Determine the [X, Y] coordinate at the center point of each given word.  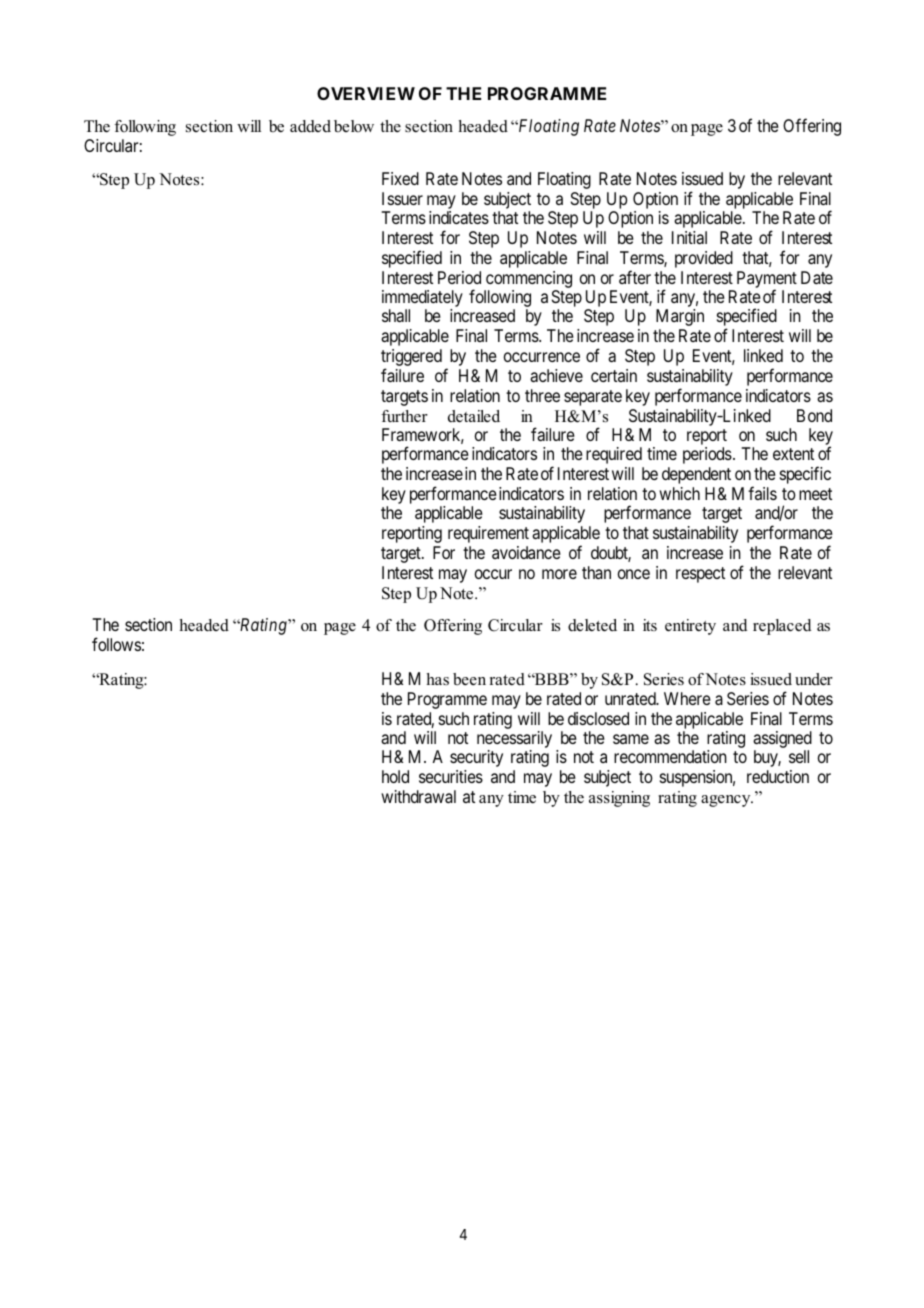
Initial [689, 237]
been [469, 679]
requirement [488, 534]
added [310, 126]
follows [116, 644]
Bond [814, 415]
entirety [690, 627]
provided [704, 259]
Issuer [402, 198]
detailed [474, 416]
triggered [411, 359]
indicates [459, 217]
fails [762, 493]
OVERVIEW [366, 93]
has [437, 679]
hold [395, 776]
